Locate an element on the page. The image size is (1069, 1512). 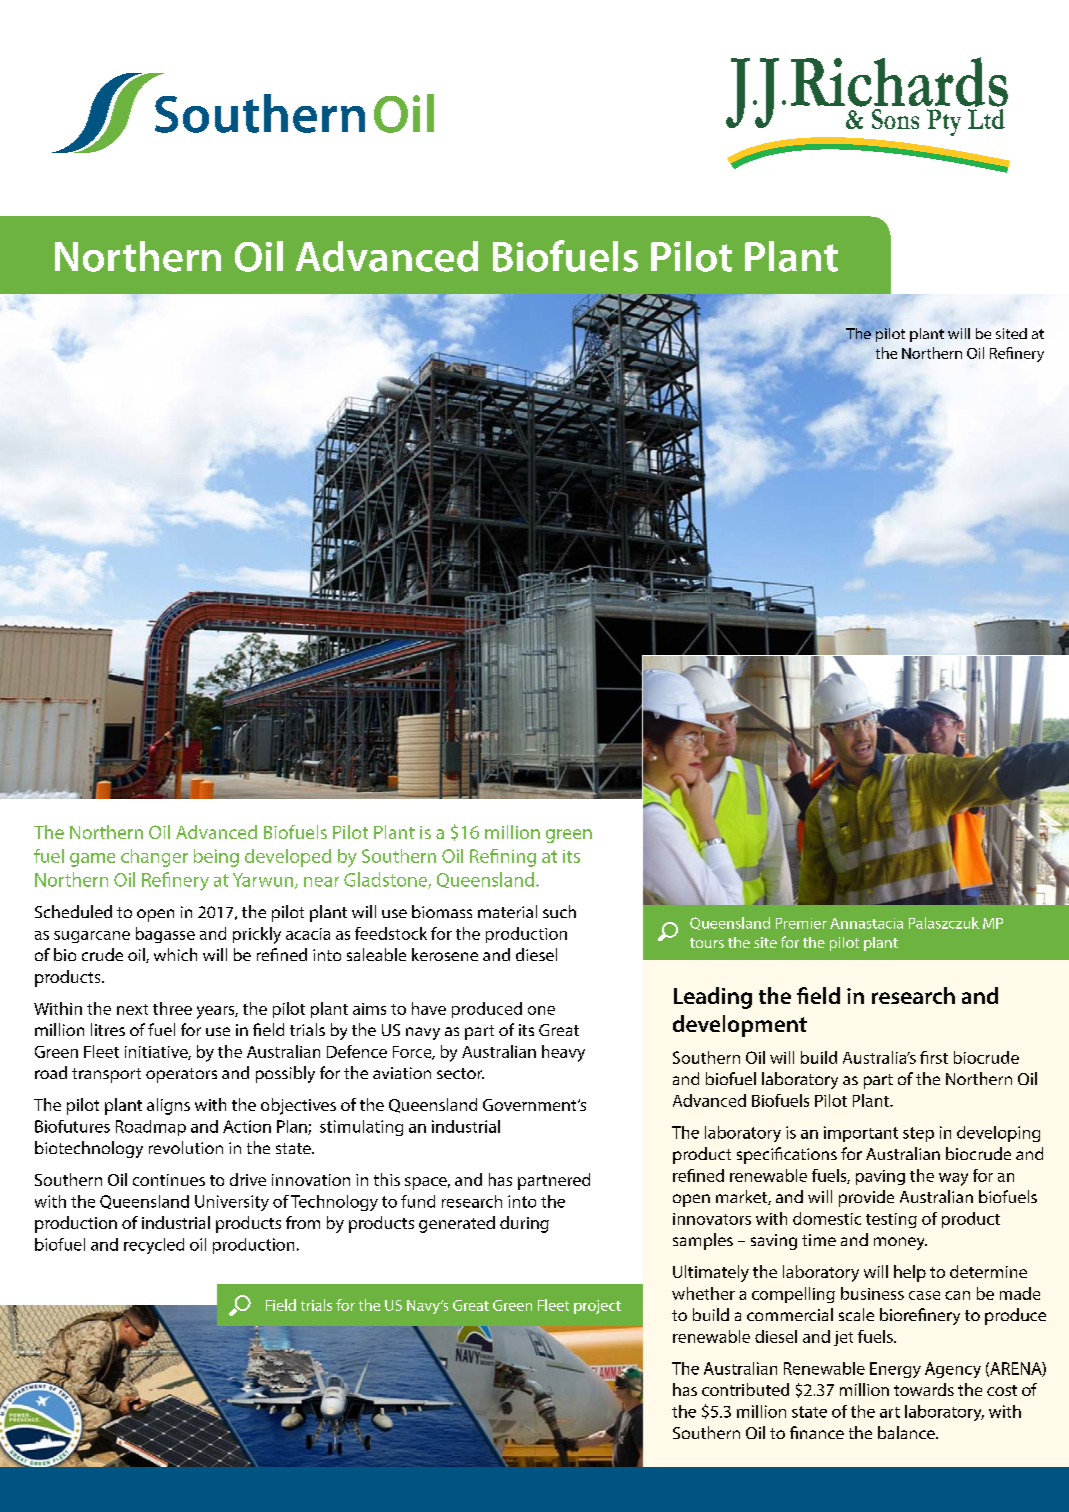
have is located at coordinates (429, 1008).
